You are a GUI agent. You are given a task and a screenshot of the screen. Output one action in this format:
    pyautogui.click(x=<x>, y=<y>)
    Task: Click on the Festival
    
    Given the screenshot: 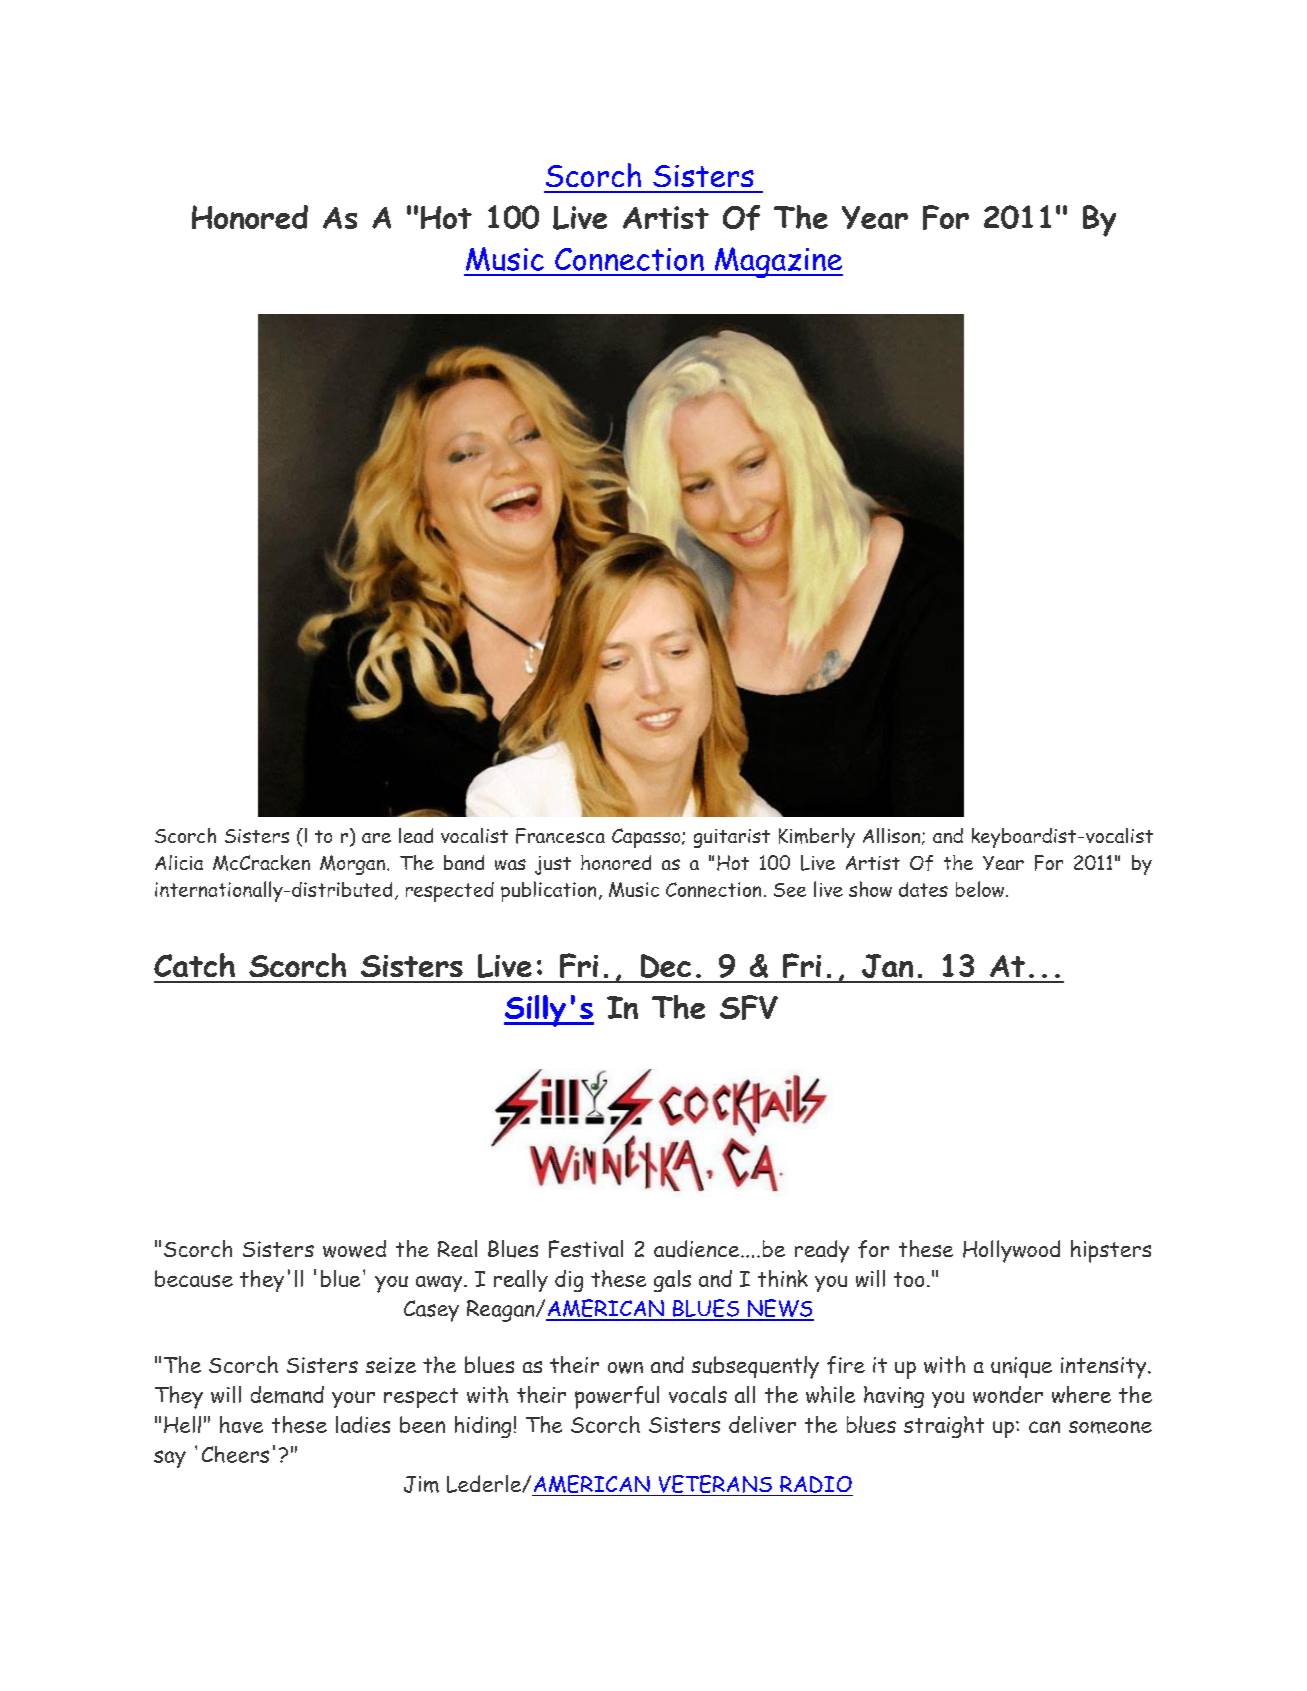 What is the action you would take?
    pyautogui.click(x=586, y=1249)
